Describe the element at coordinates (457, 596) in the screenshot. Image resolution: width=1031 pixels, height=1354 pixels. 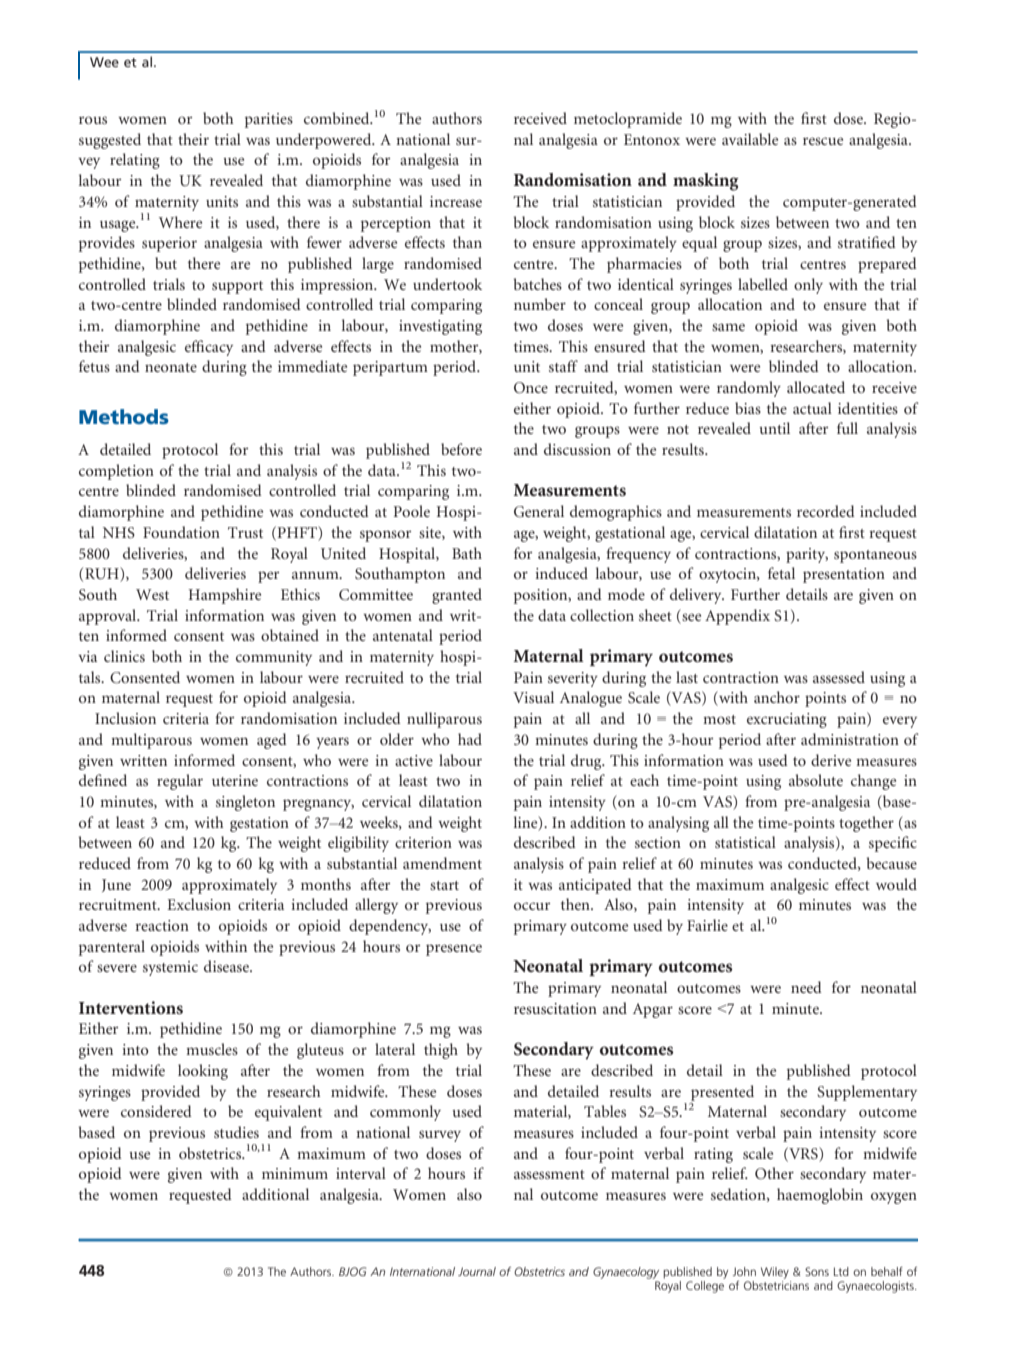
I see `granted` at that location.
